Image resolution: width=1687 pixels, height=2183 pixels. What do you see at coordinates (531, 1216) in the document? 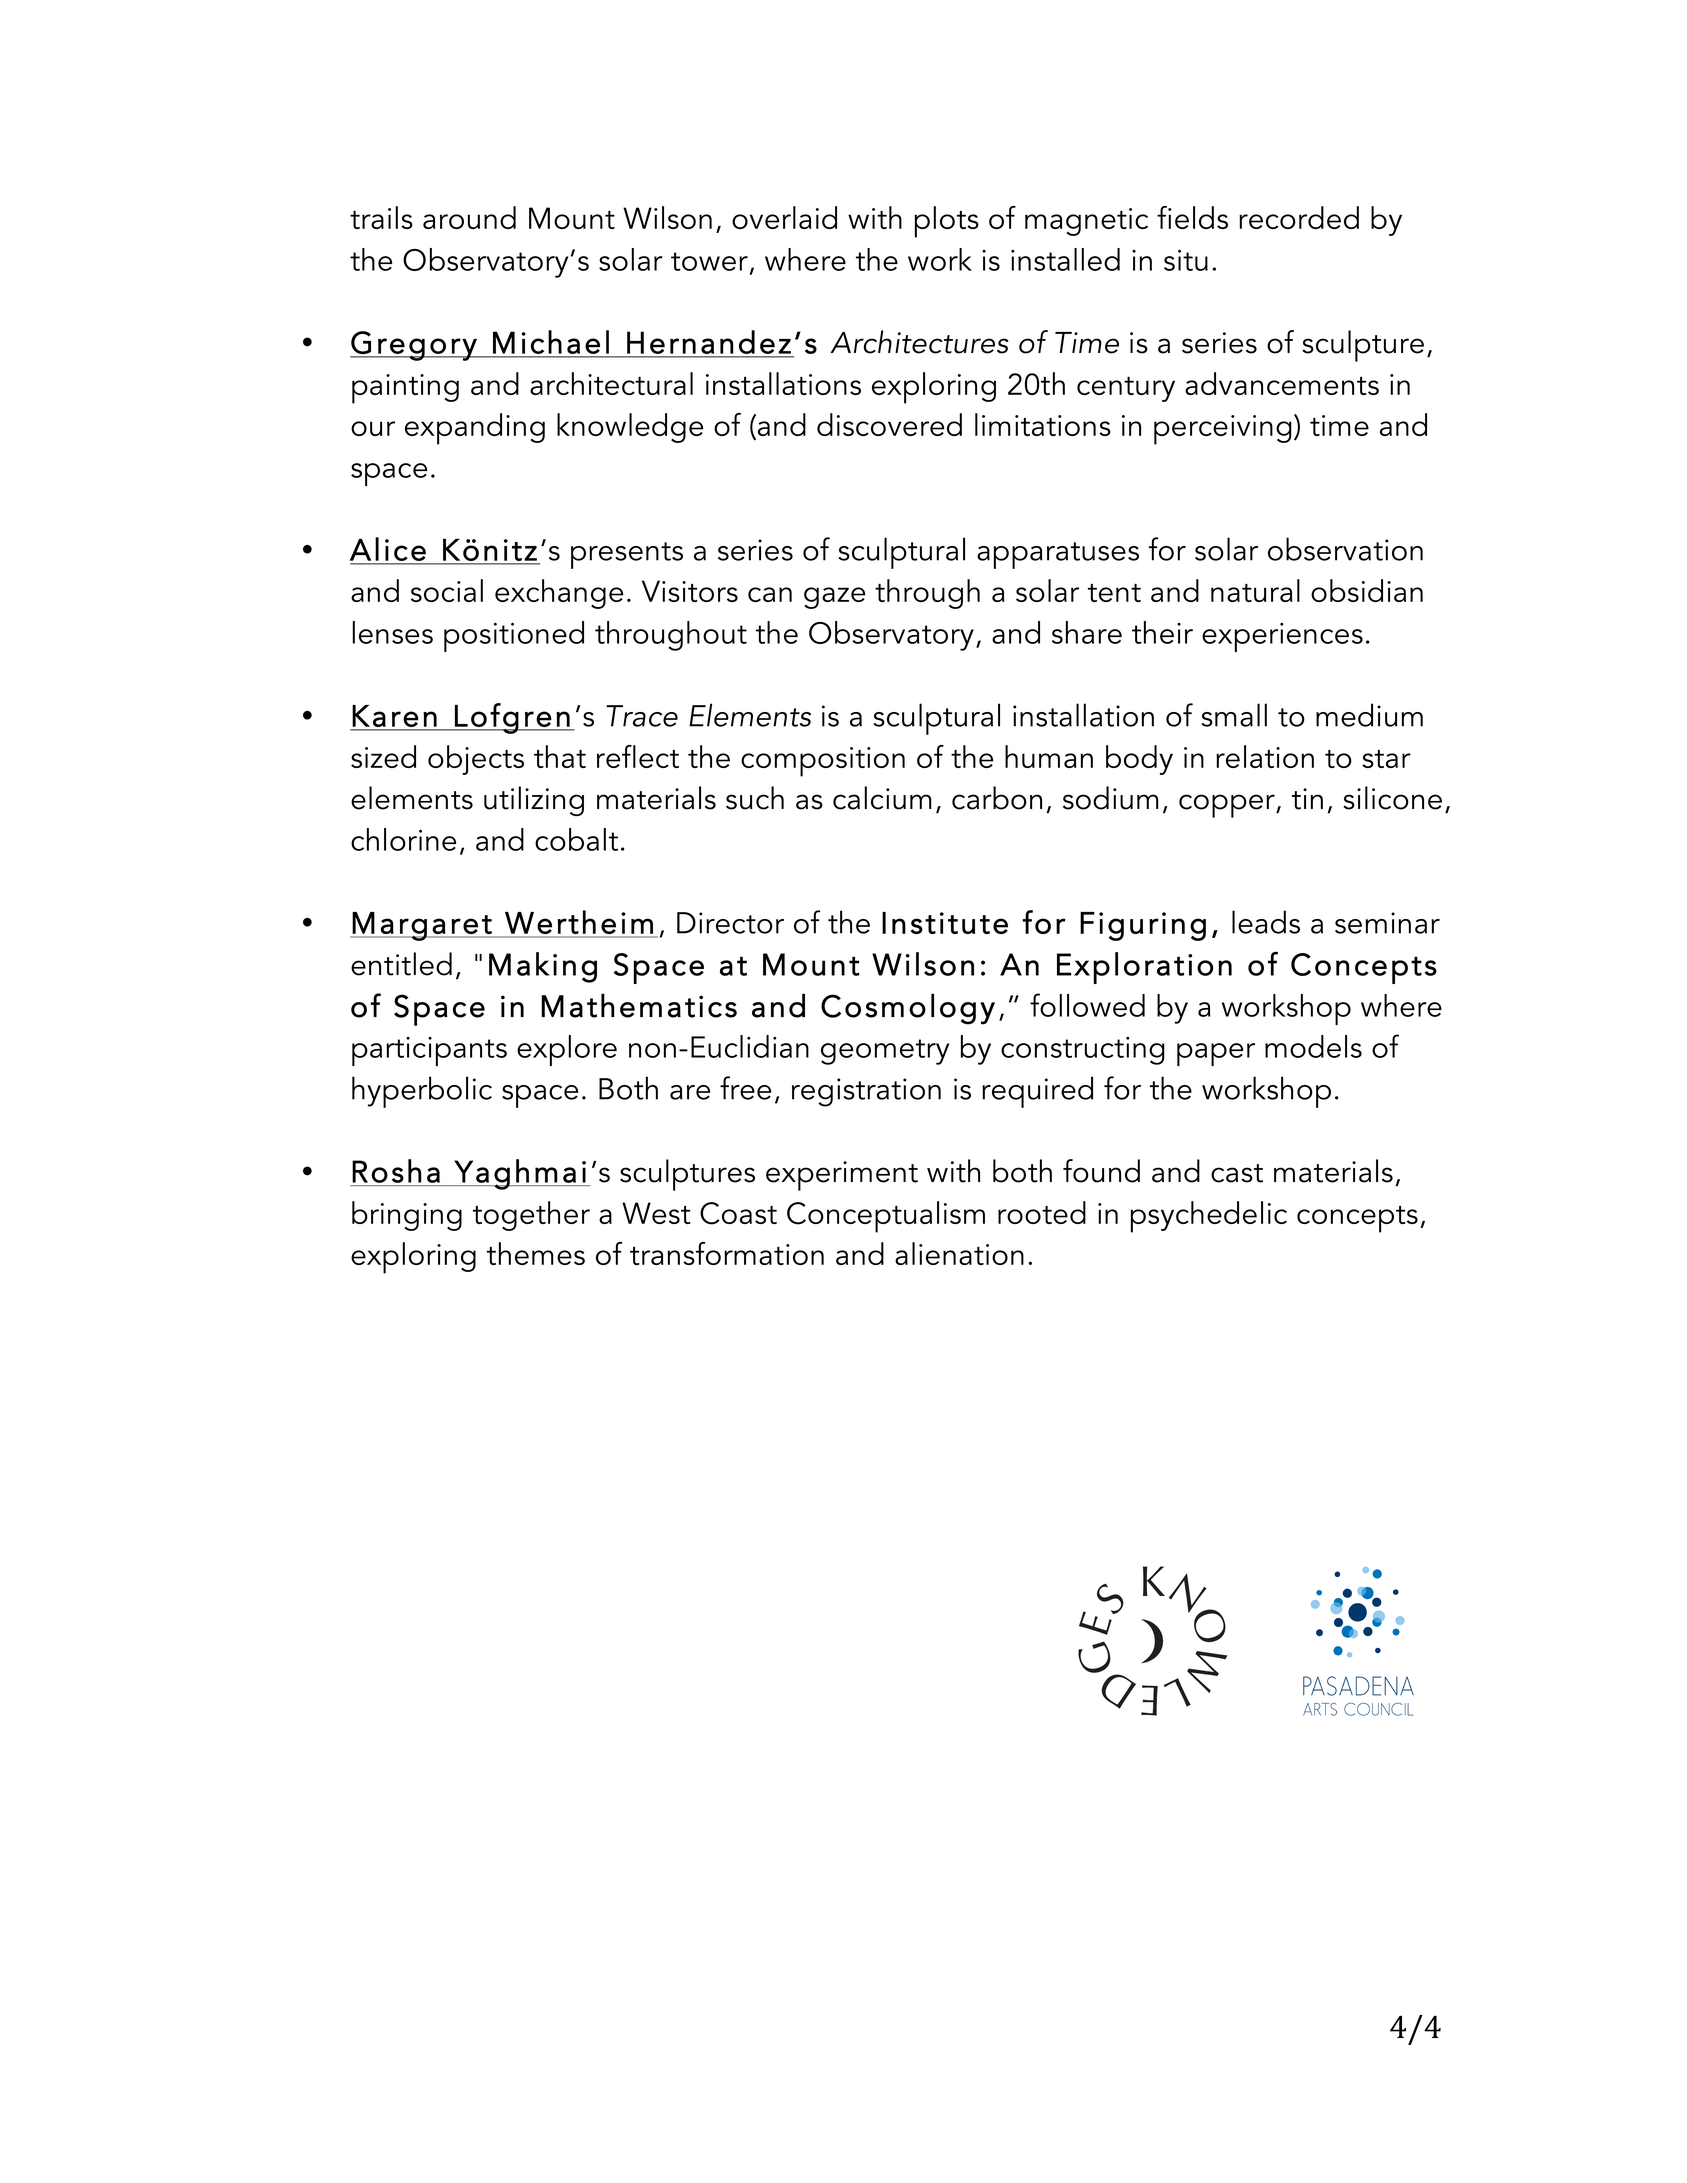
I see `together` at bounding box center [531, 1216].
